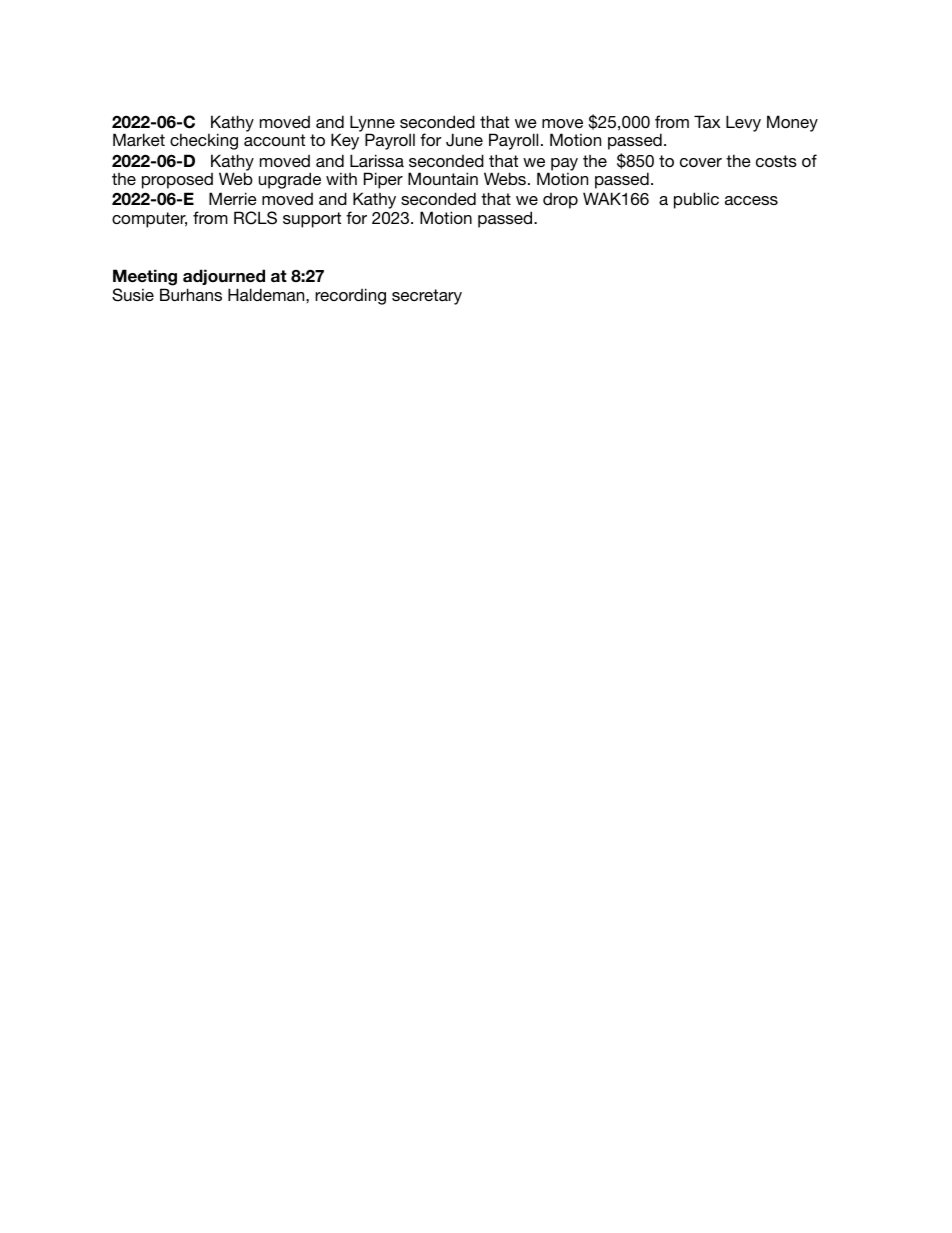 This screenshot has height=1233, width=952. Describe the element at coordinates (696, 200) in the screenshot. I see `public` at that location.
